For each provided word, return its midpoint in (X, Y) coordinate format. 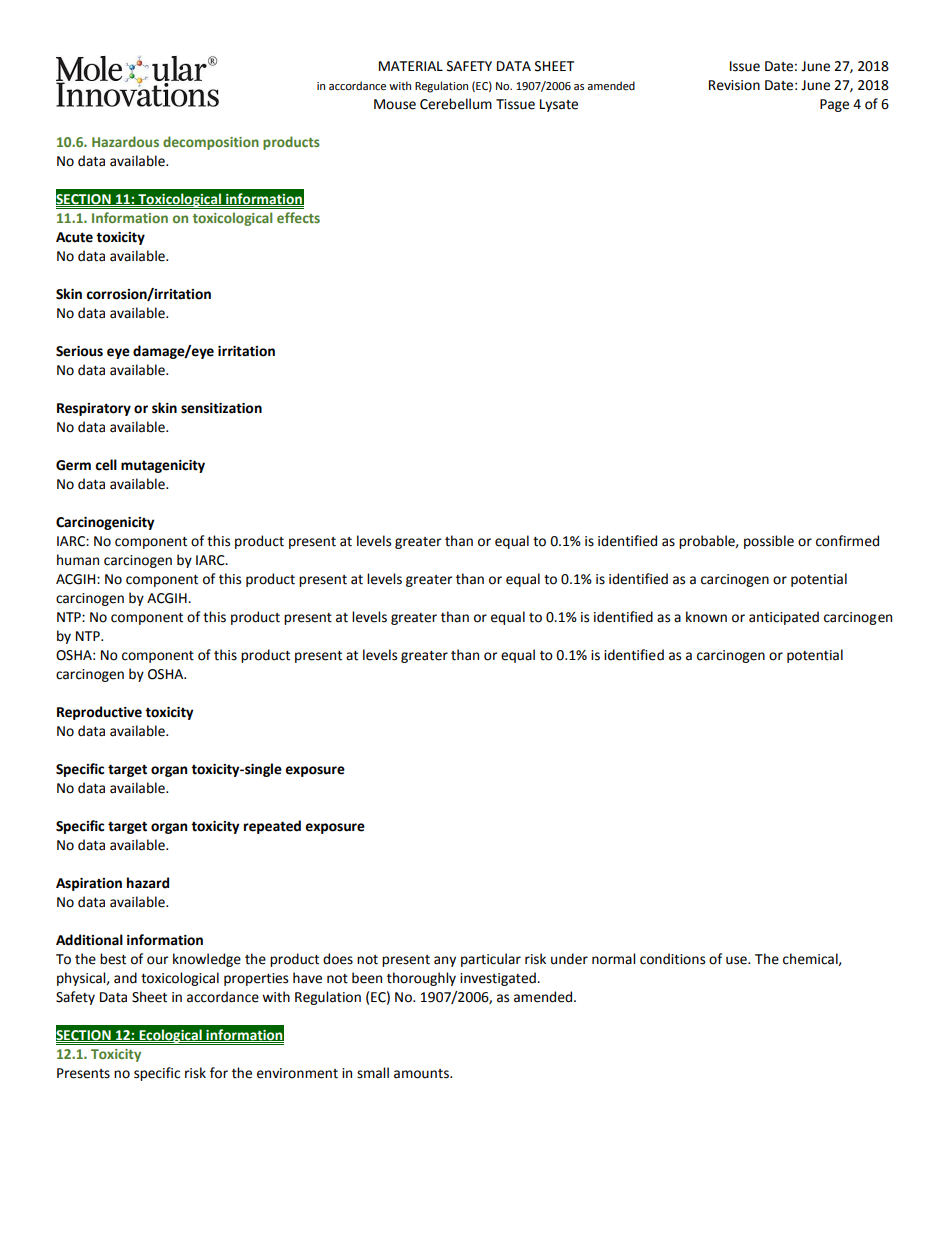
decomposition (211, 143)
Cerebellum (456, 104)
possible (769, 542)
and (125, 978)
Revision (734, 85)
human (78, 560)
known (706, 617)
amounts (422, 1074)
